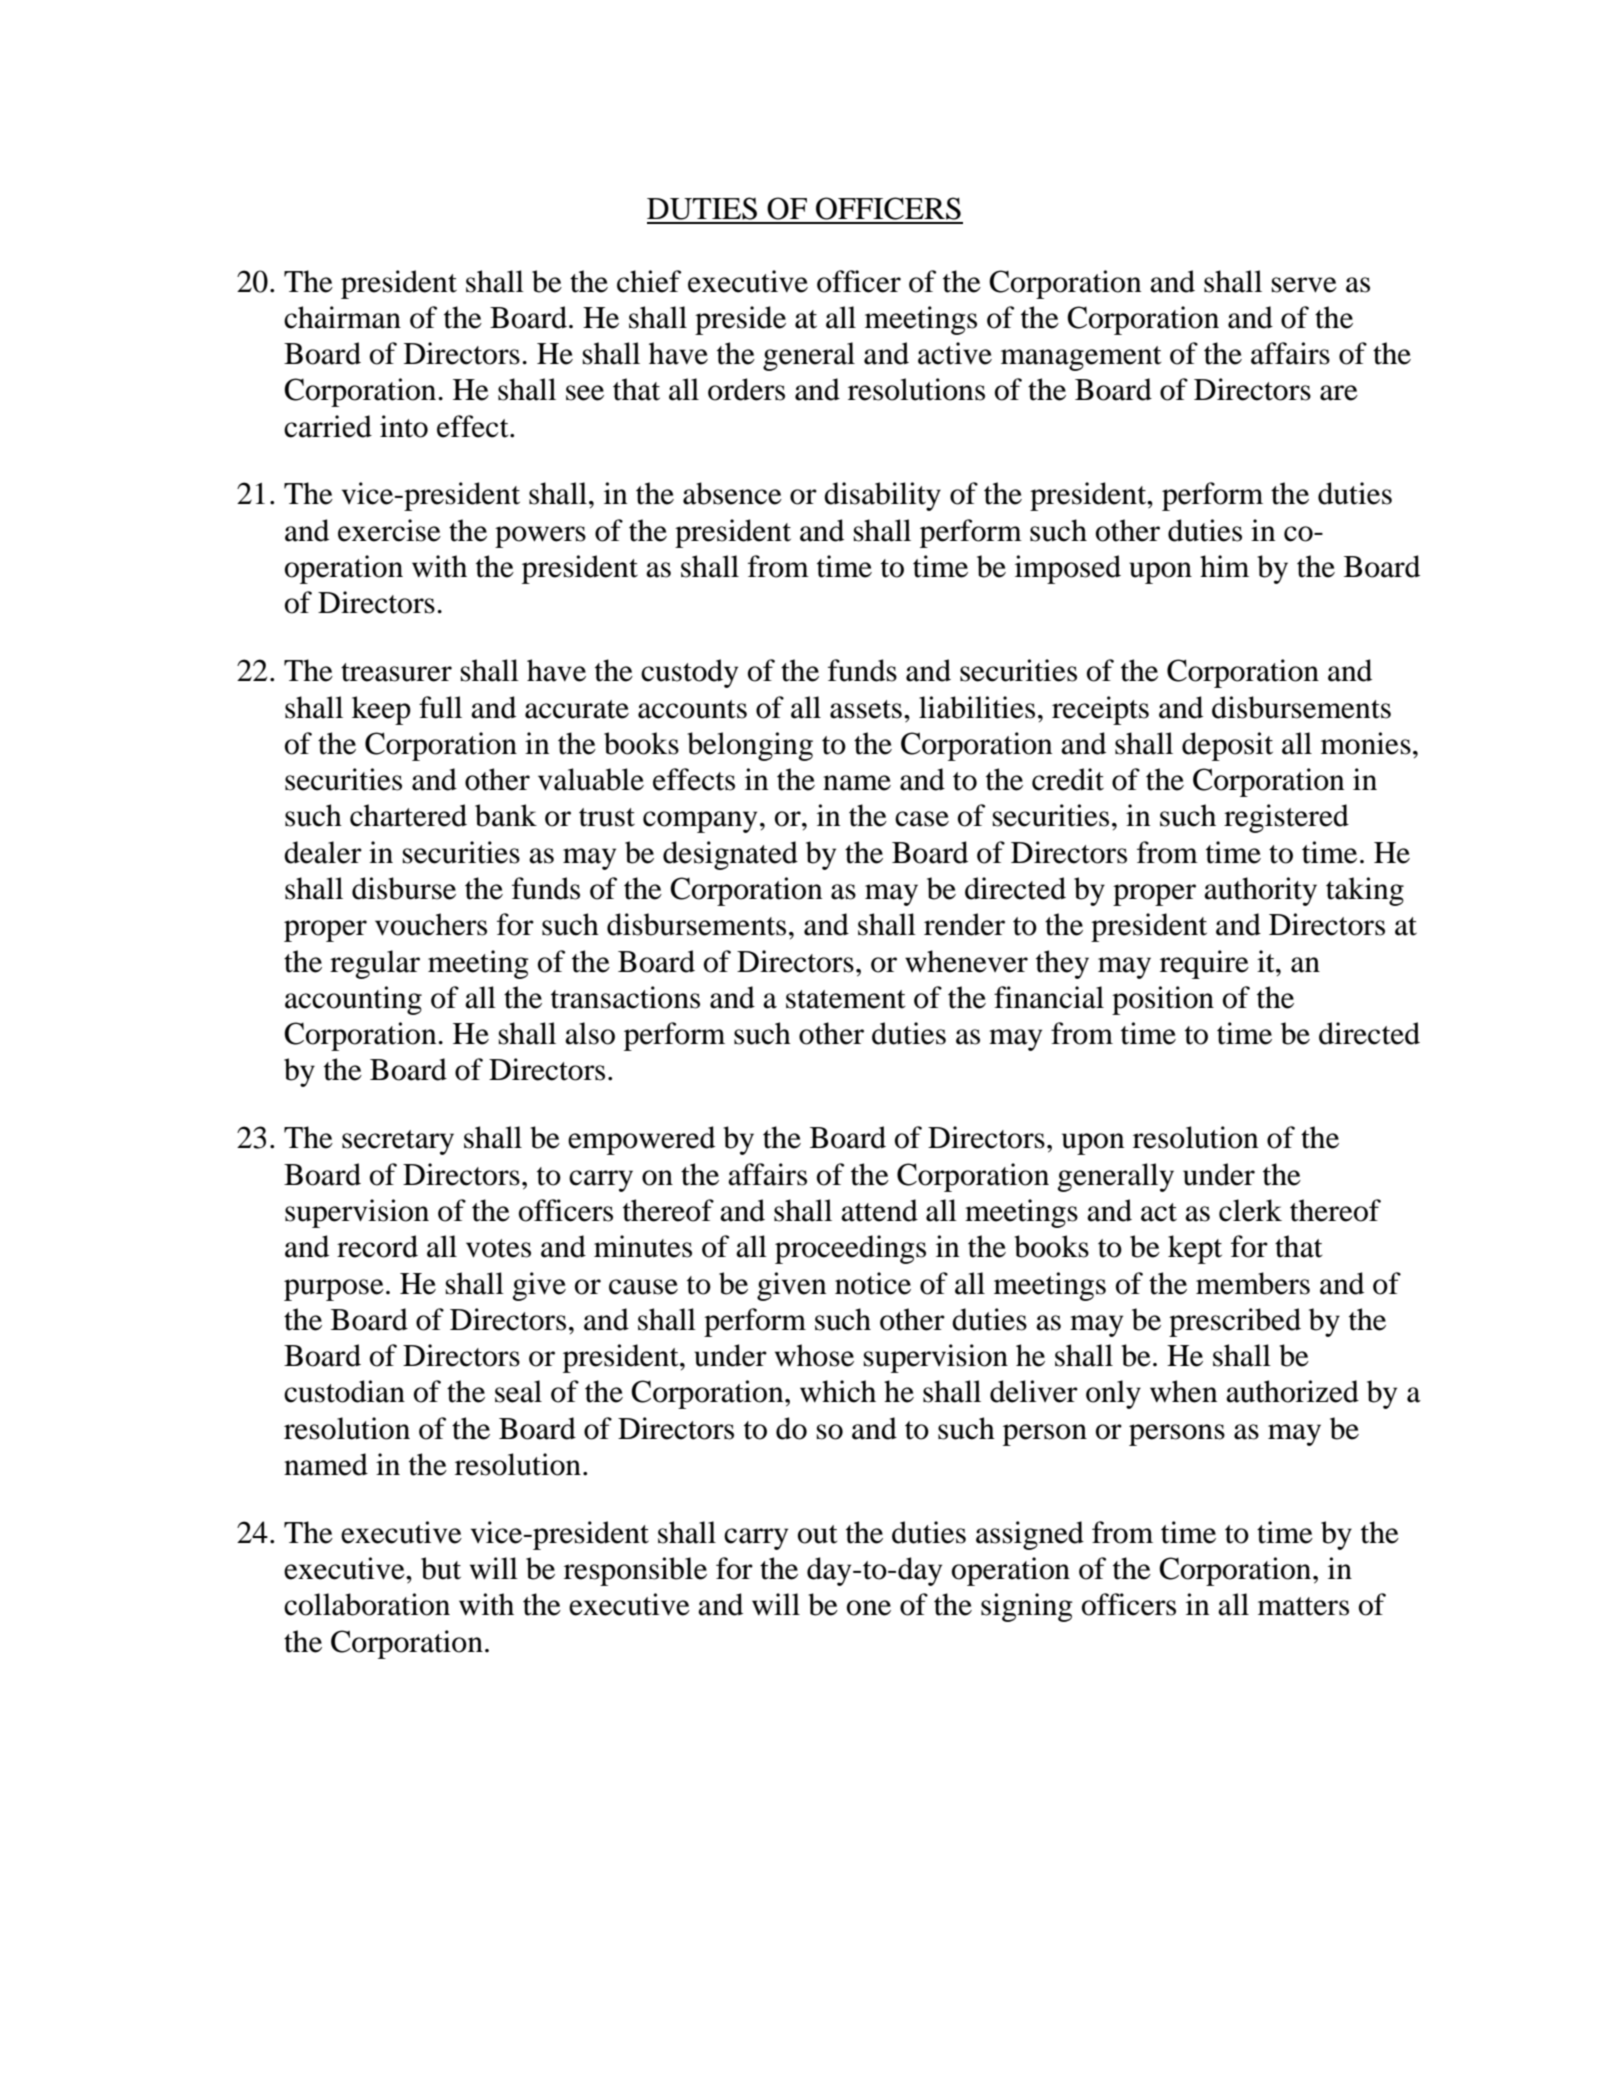  What do you see at coordinates (1204, 964) in the screenshot?
I see `require` at bounding box center [1204, 964].
